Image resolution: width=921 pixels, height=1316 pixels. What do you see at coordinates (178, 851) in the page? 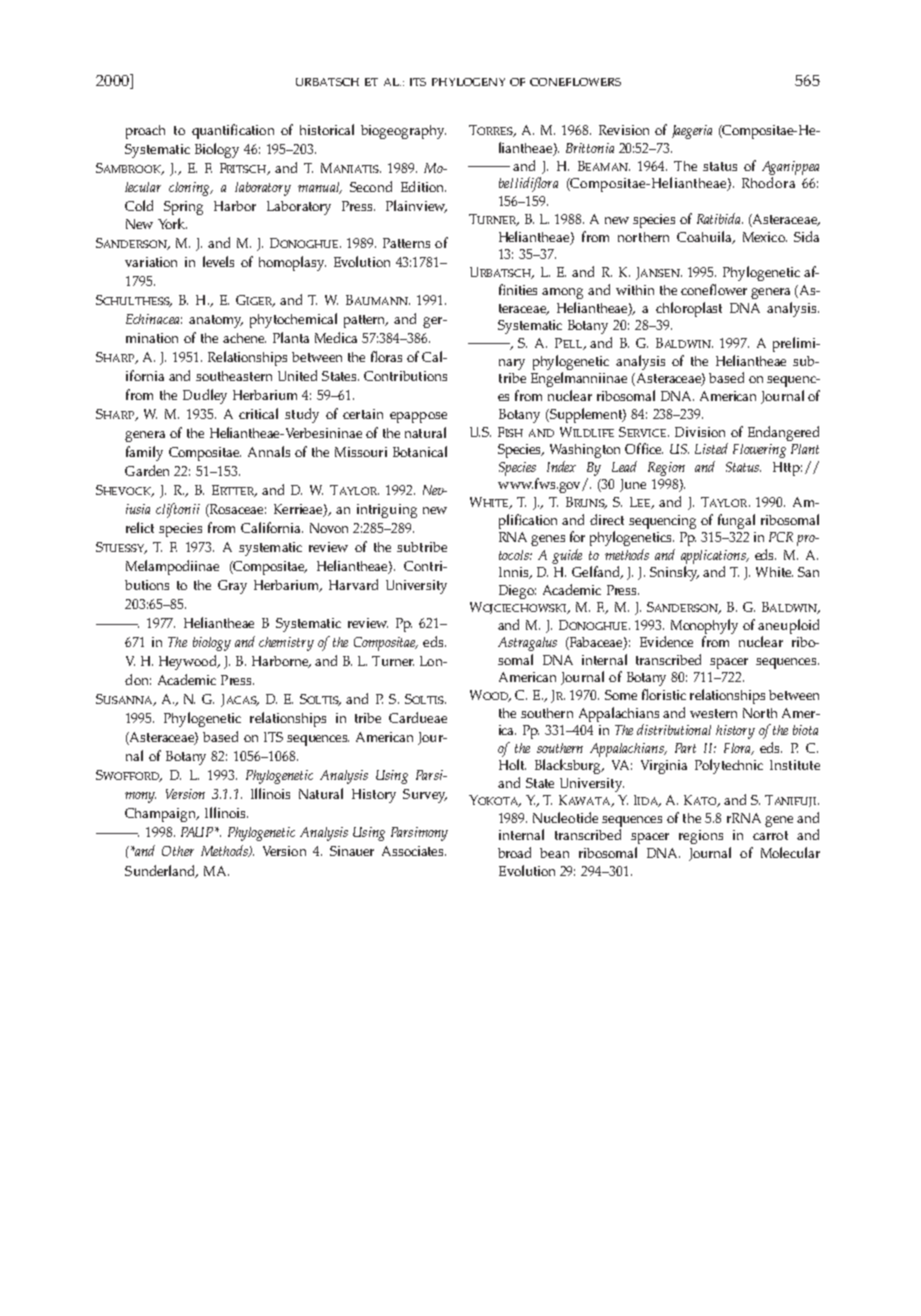
I see `Other` at bounding box center [178, 851].
